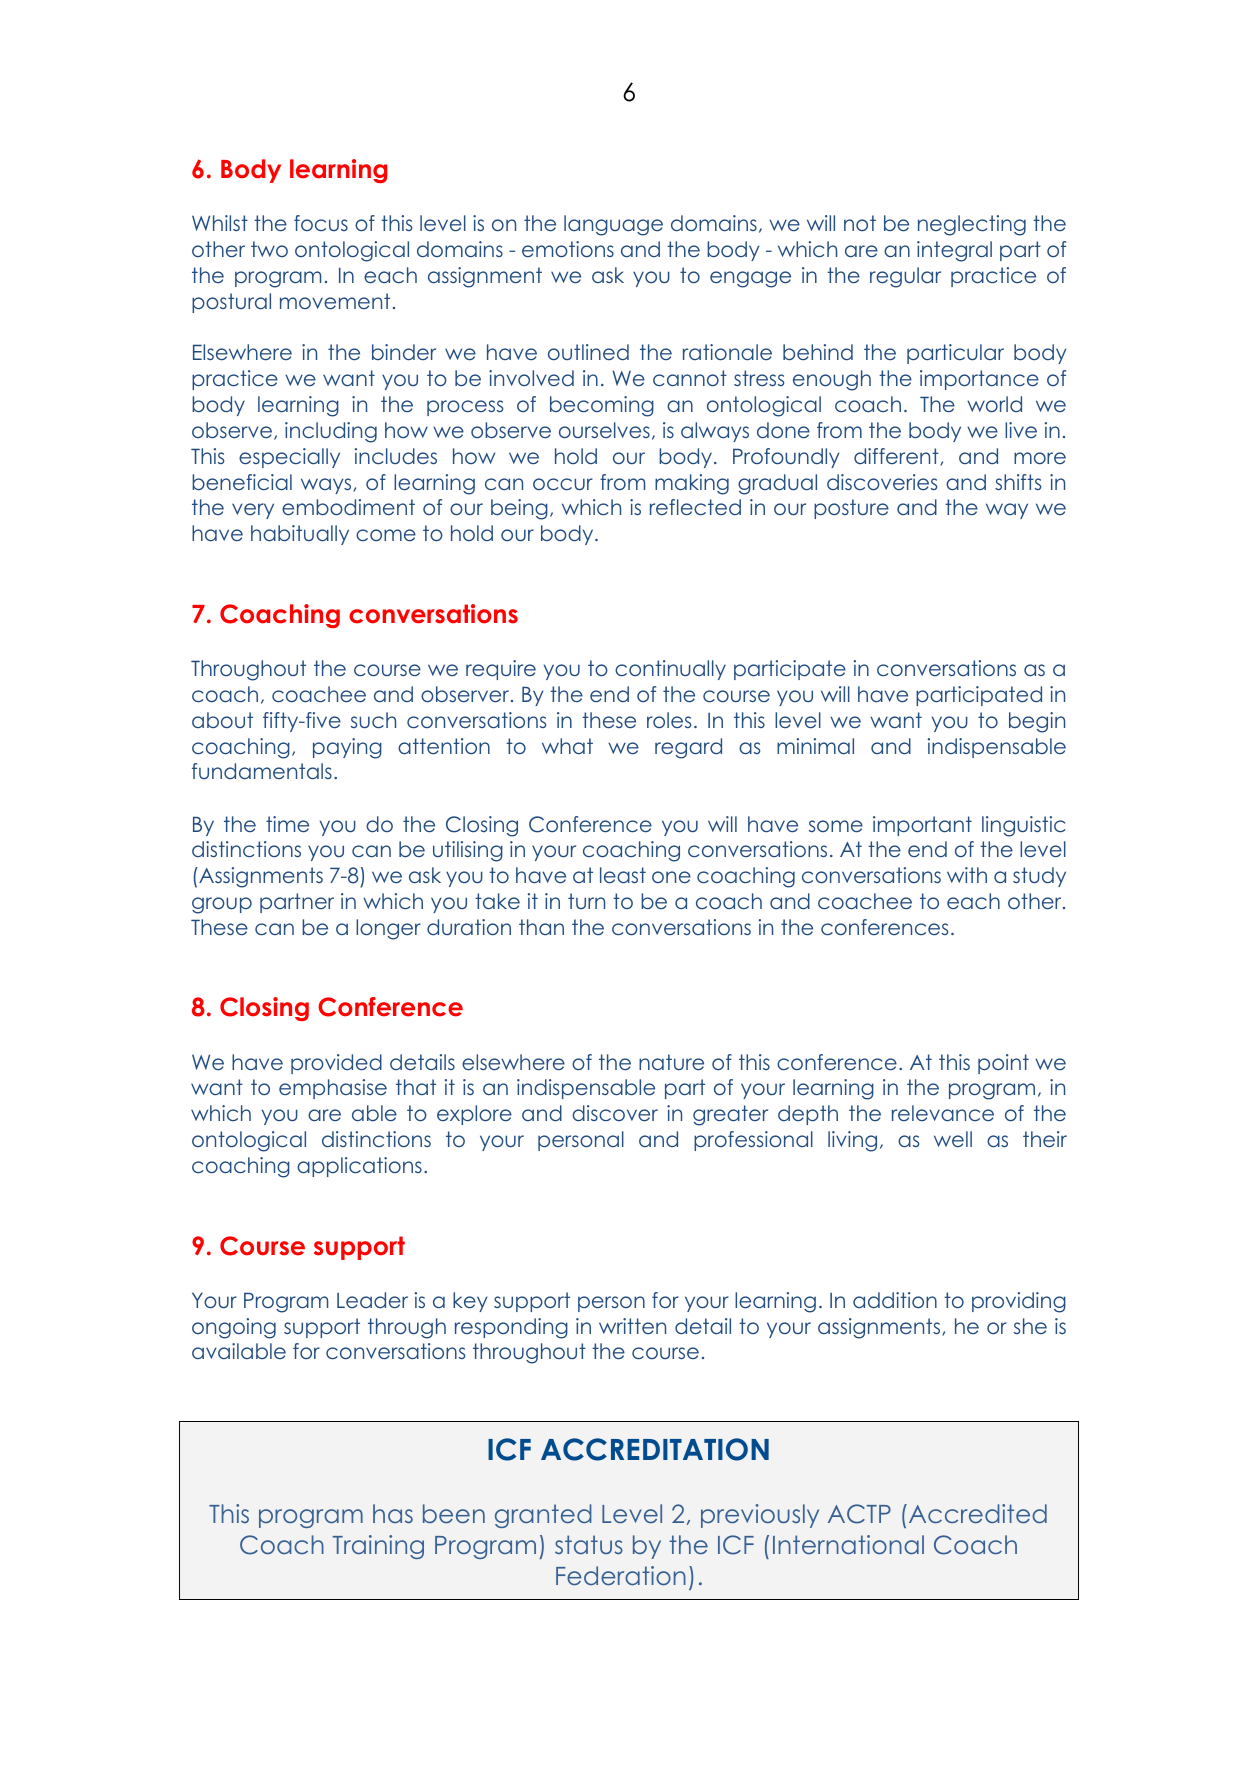  Describe the element at coordinates (359, 1167) in the document. I see `applications` at that location.
